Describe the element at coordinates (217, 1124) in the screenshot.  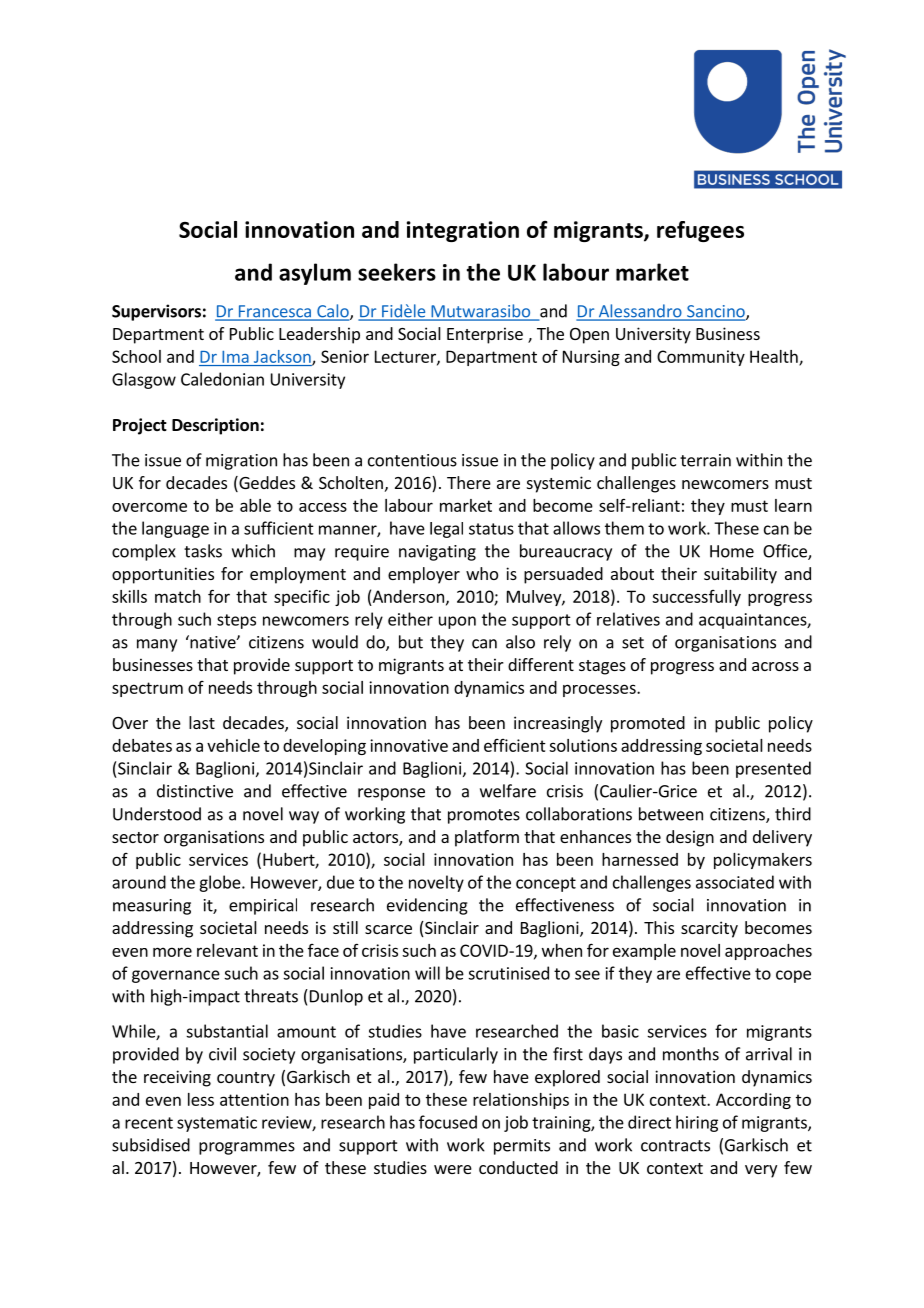
I see `systematic` at that location.
